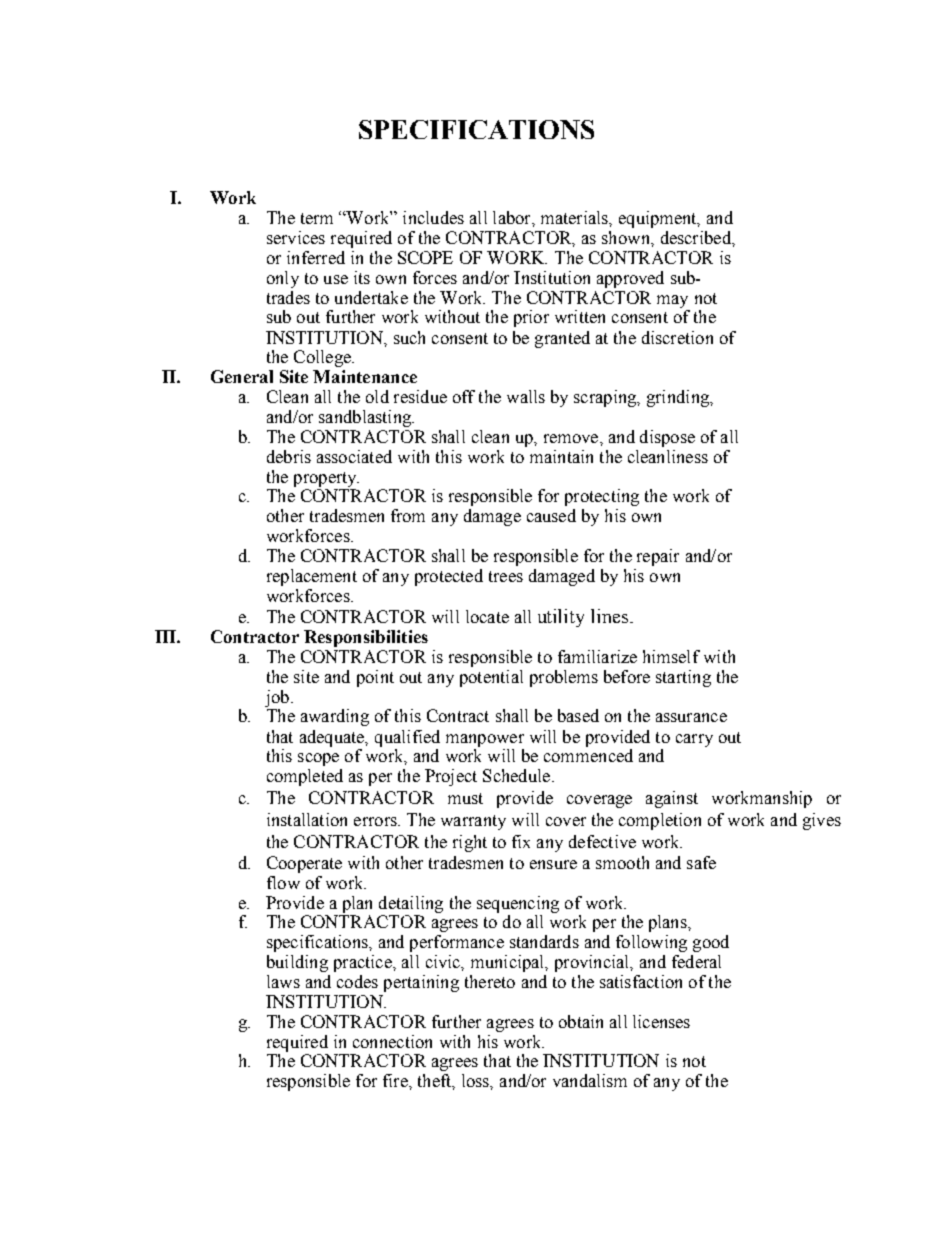 The width and height of the page is (952, 1233). What do you see at coordinates (513, 217) in the page?
I see `labor` at bounding box center [513, 217].
